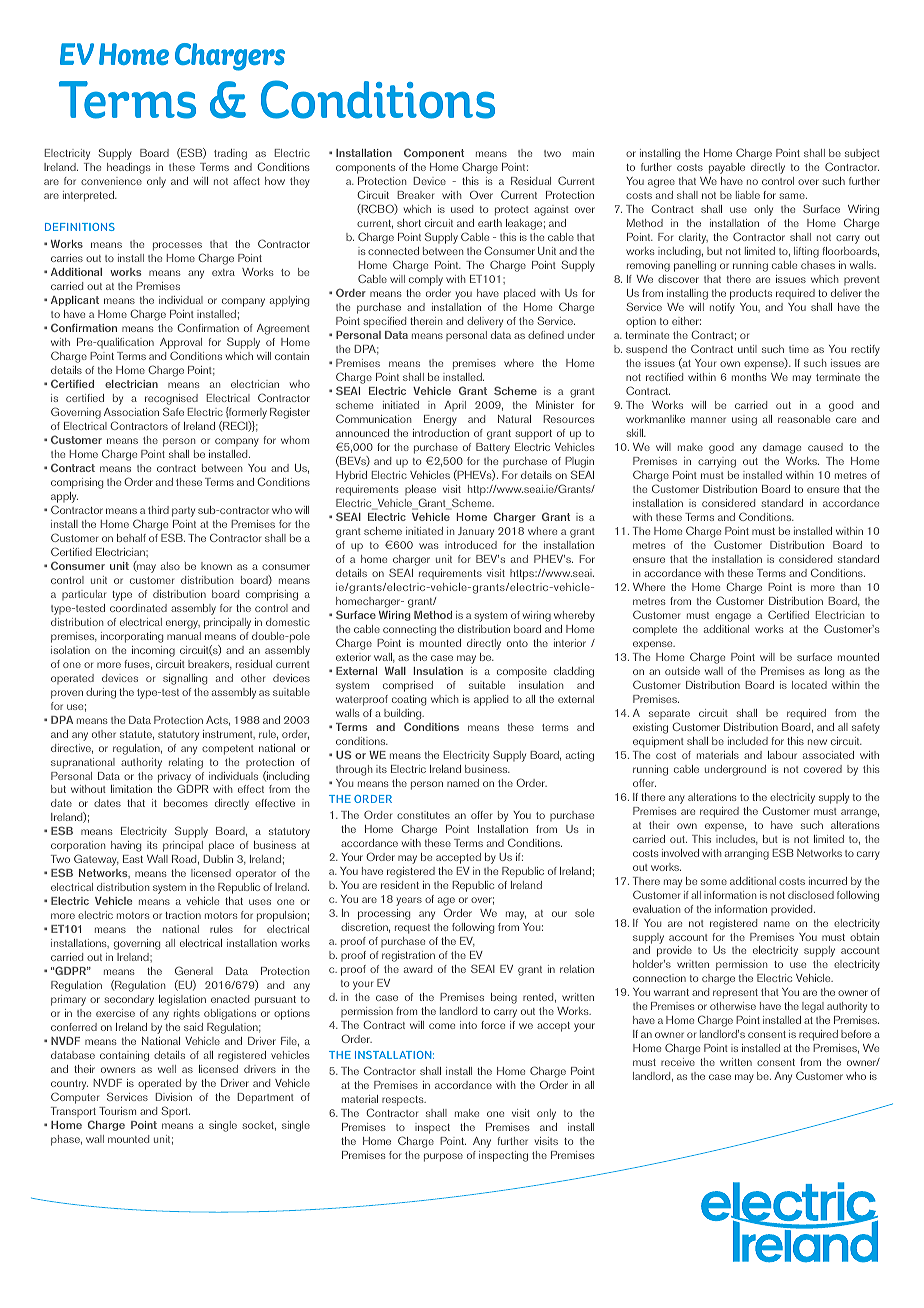 Image resolution: width=924 pixels, height=1308 pixels. What do you see at coordinates (153, 651) in the document?
I see `incoming` at bounding box center [153, 651].
